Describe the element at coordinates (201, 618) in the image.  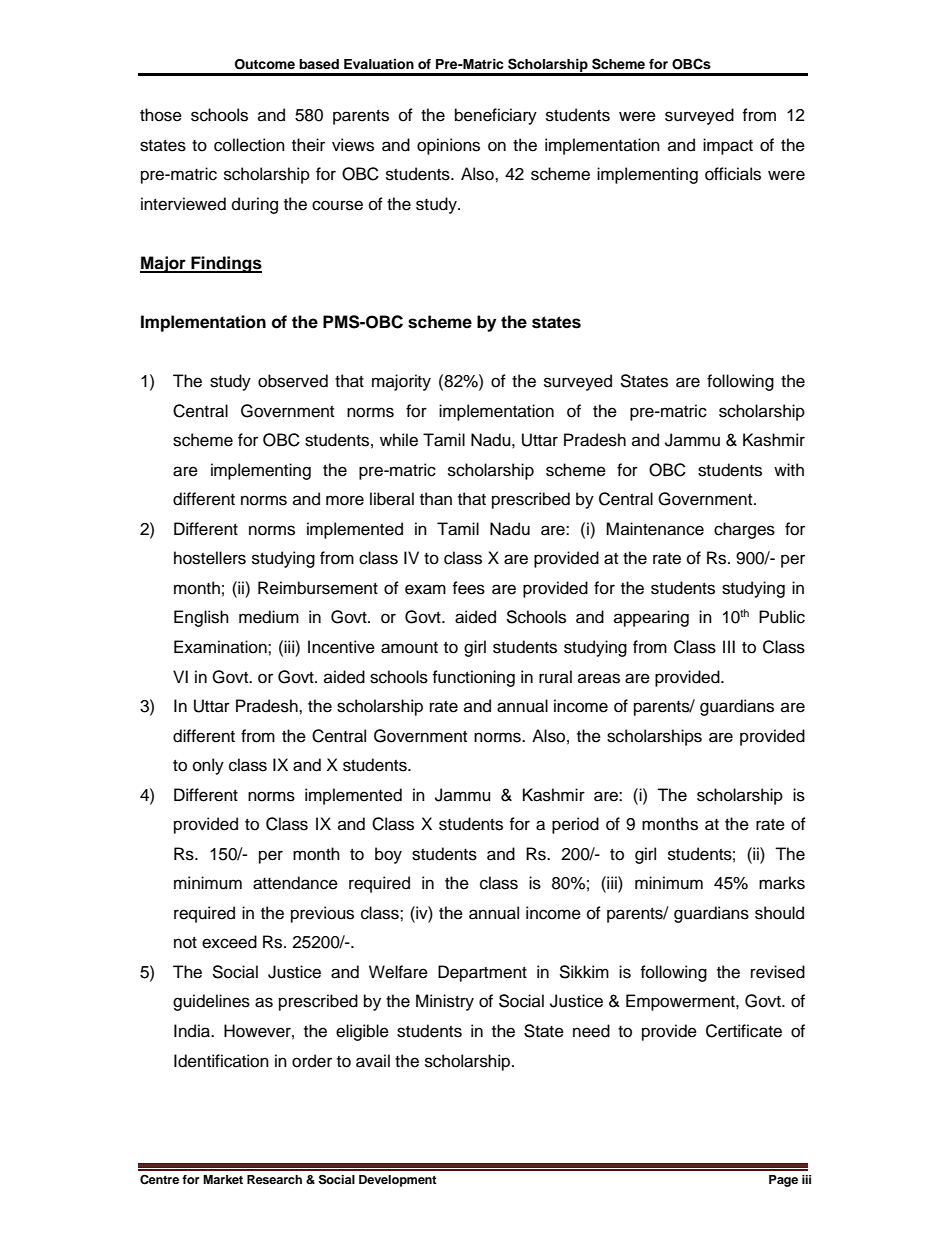
I see `English` at that location.
